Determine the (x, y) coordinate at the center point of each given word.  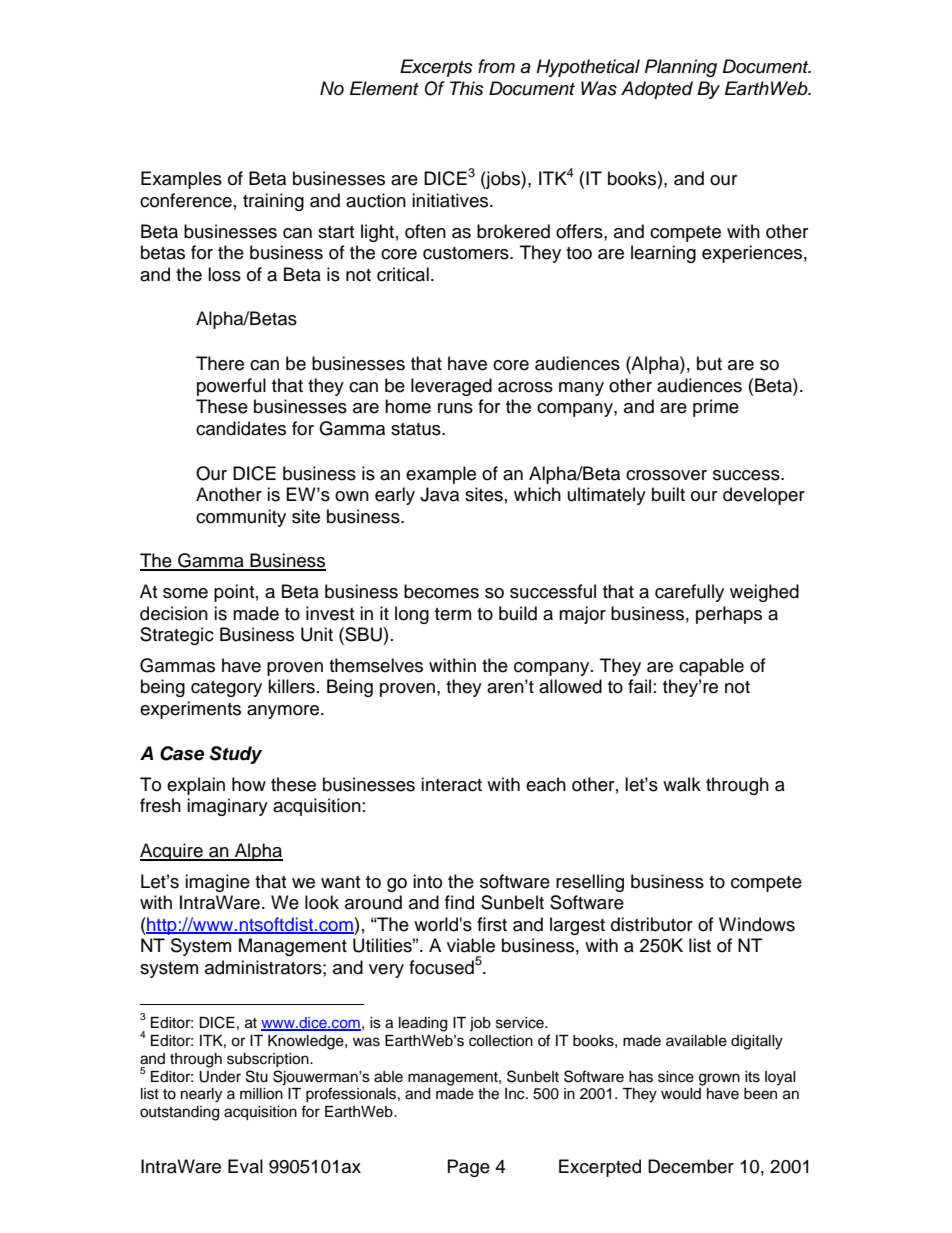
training (273, 202)
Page (469, 1168)
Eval (245, 1166)
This (467, 88)
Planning (681, 68)
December (691, 1166)
